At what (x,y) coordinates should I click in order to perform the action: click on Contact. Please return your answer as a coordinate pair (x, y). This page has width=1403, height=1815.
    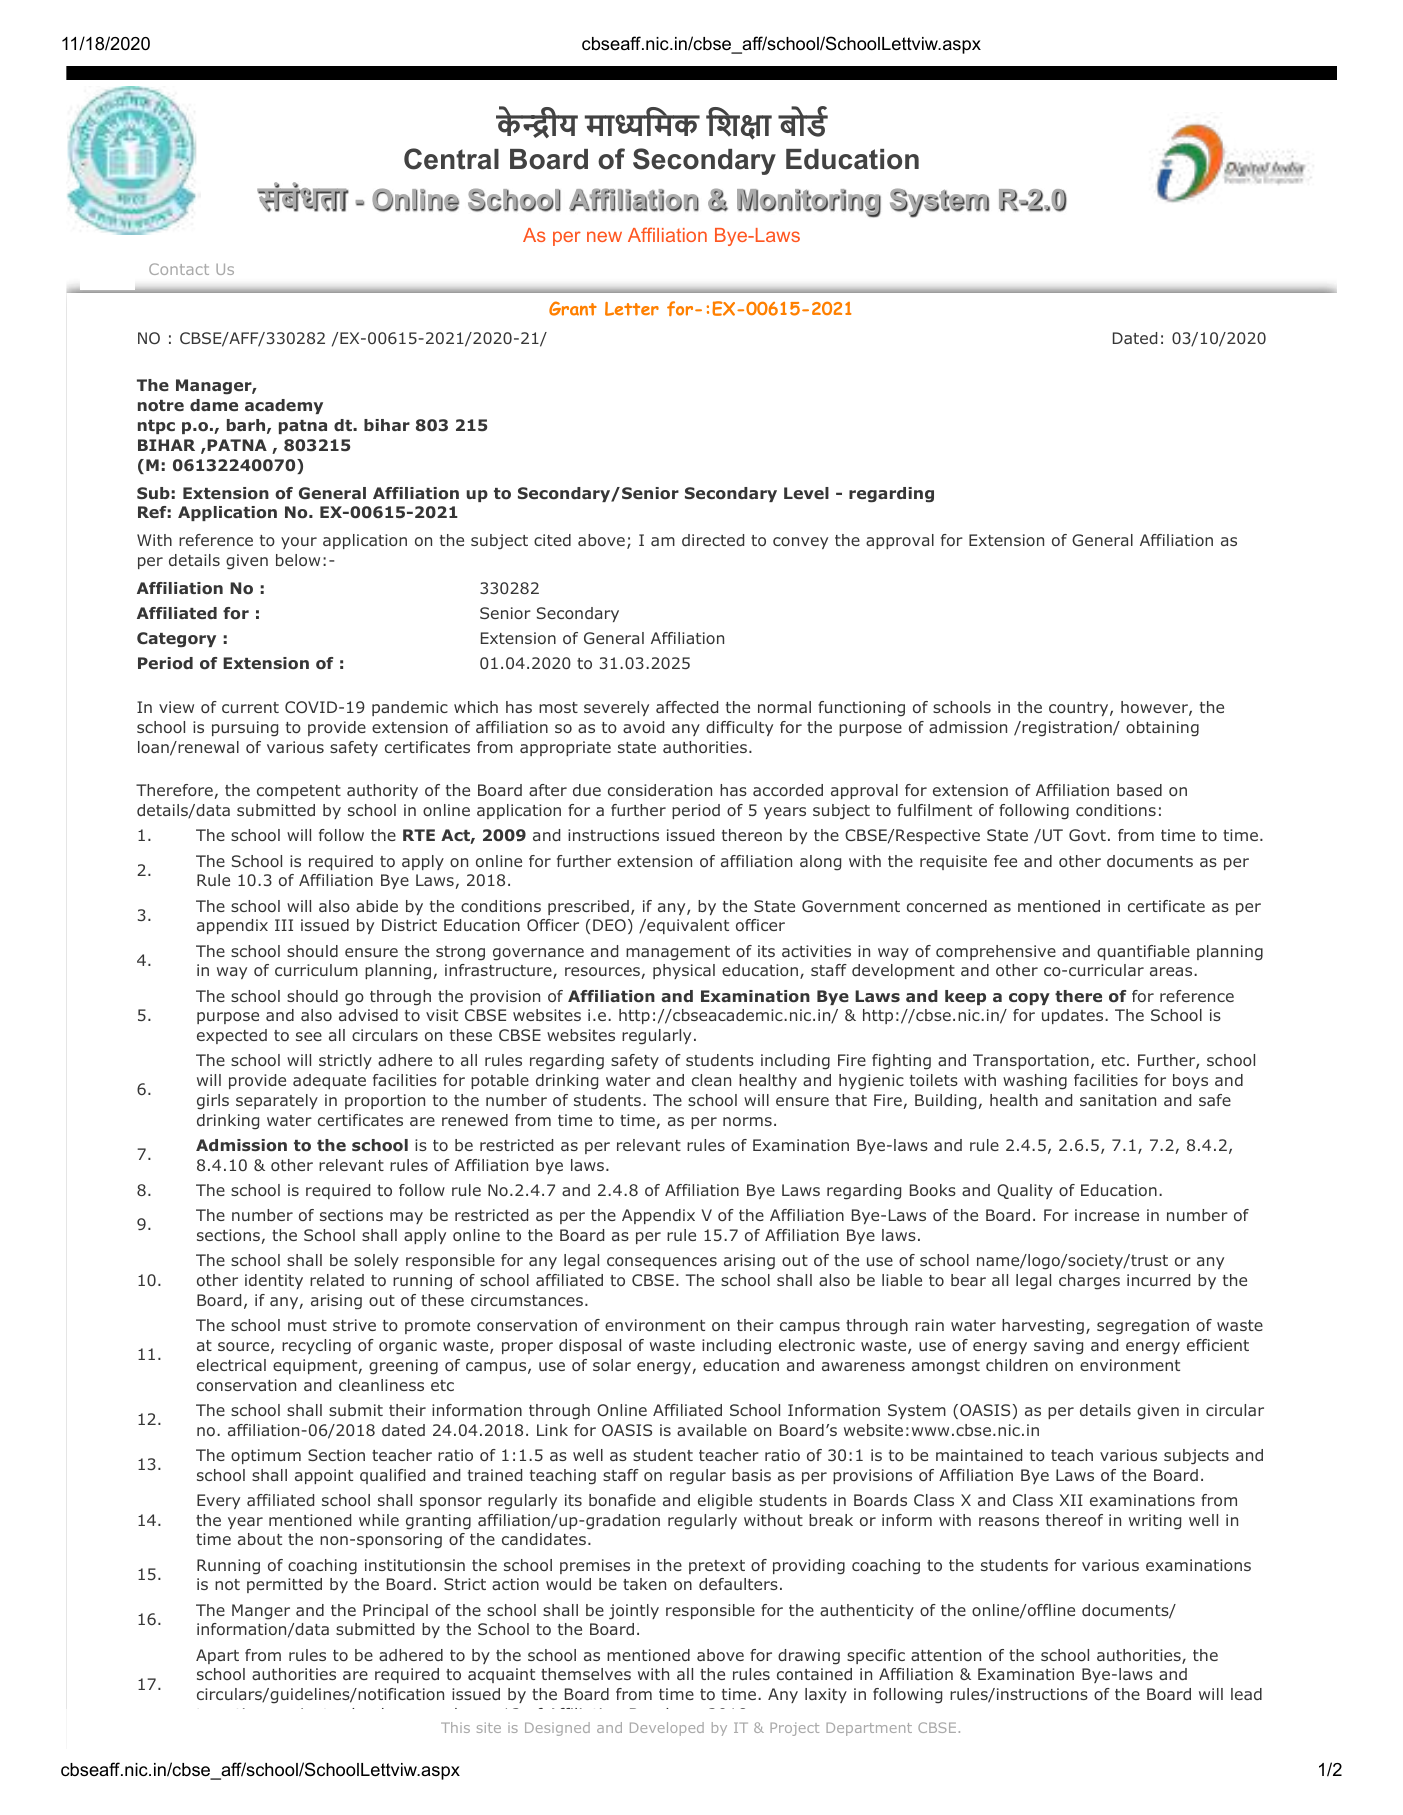
    Looking at the image, I should click on (179, 269).
